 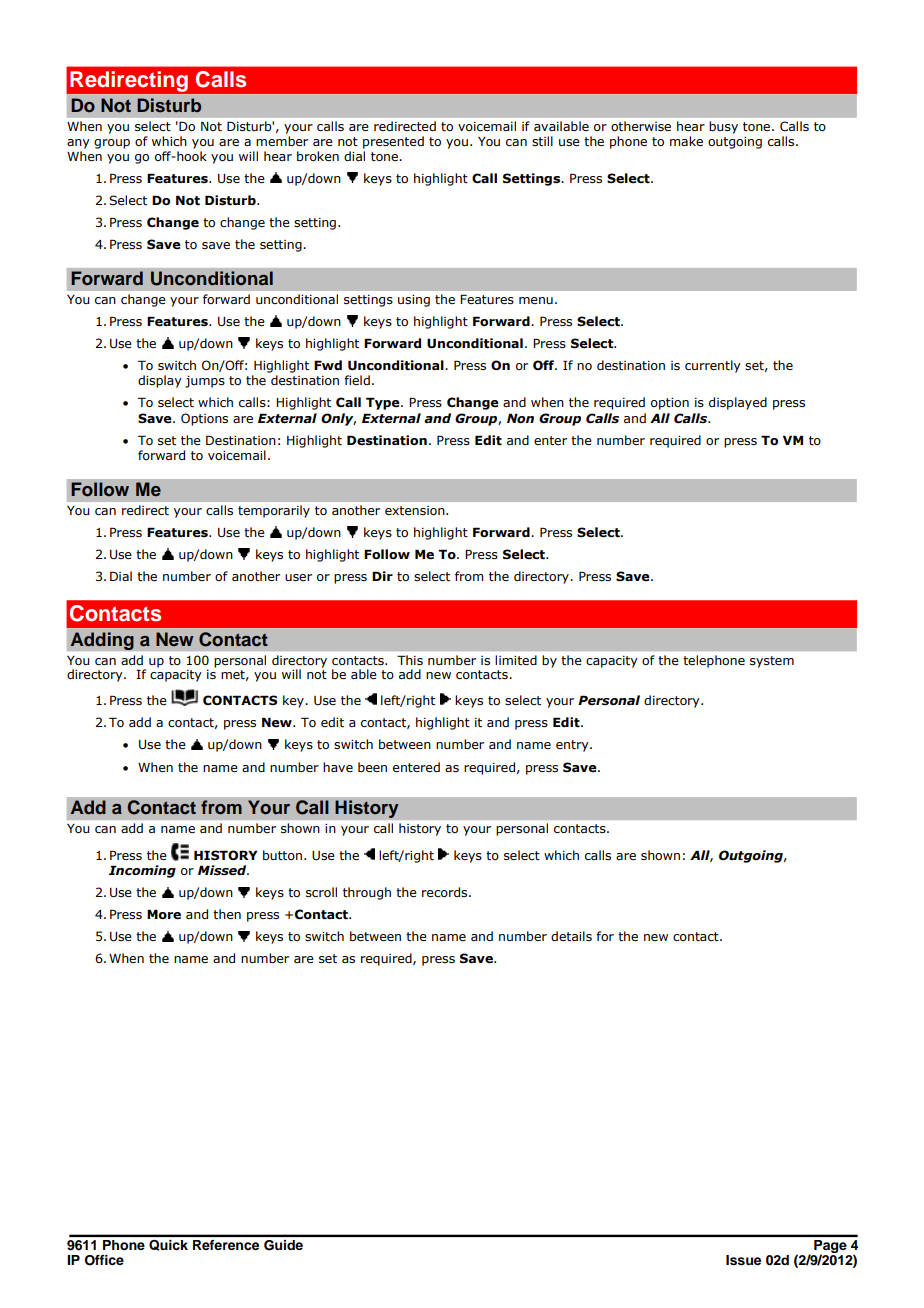 I want to click on details, so click(x=571, y=936).
